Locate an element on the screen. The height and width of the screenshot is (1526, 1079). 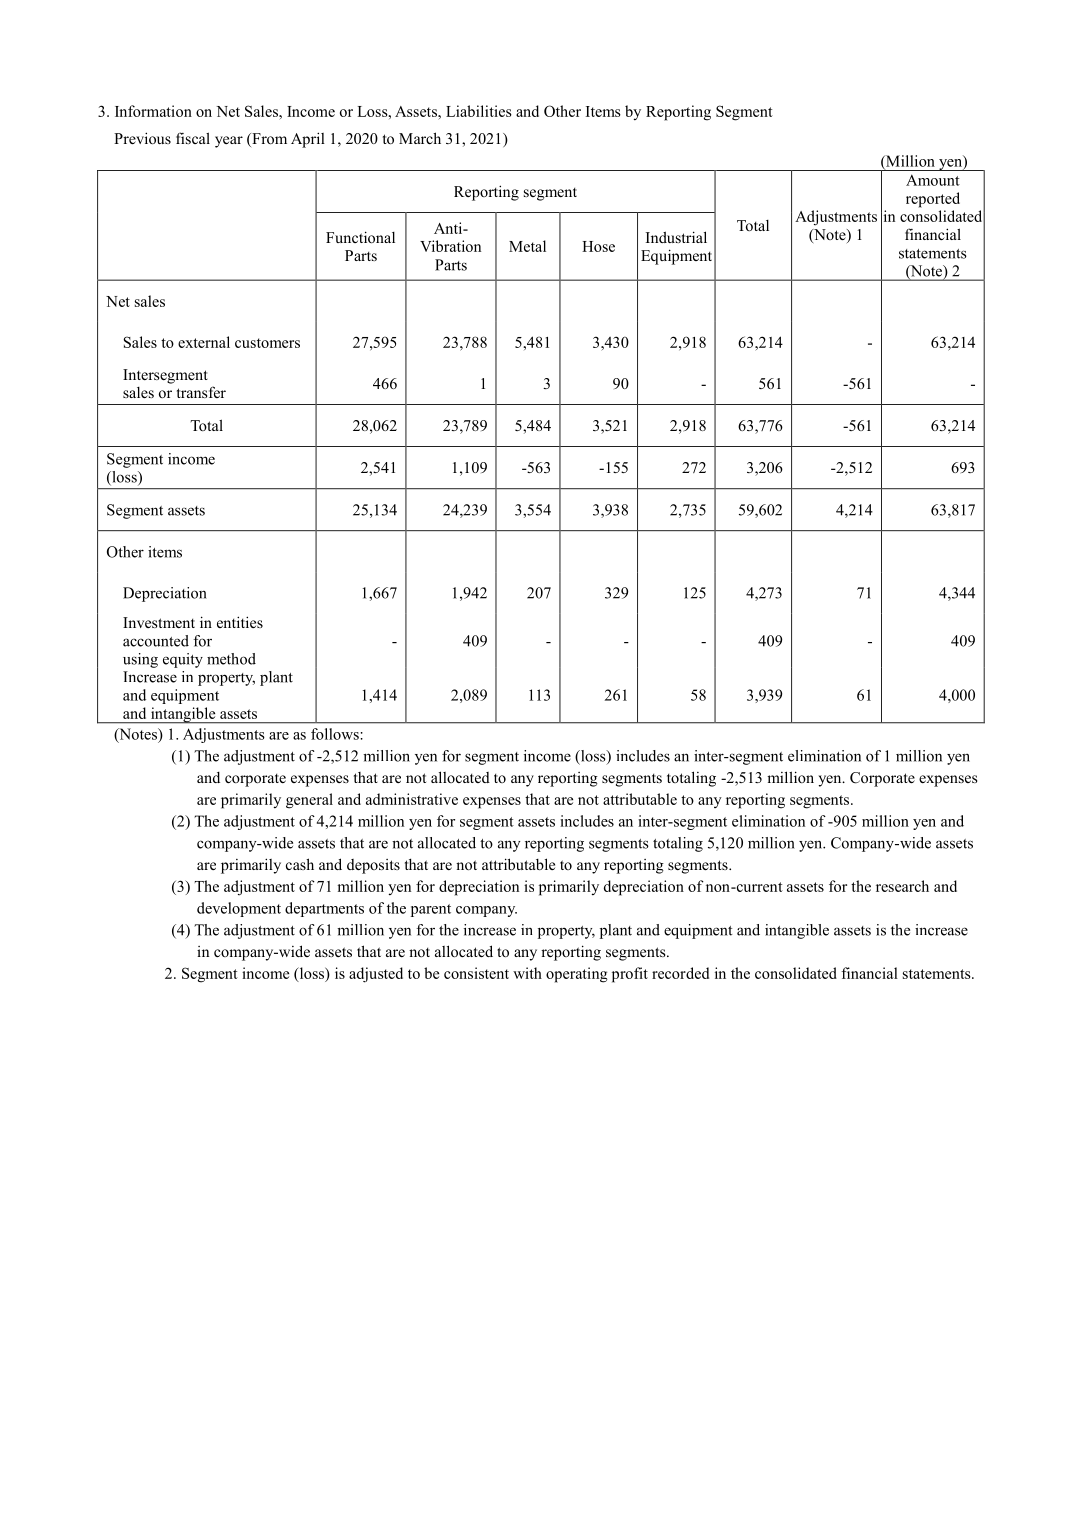
method is located at coordinates (231, 659).
